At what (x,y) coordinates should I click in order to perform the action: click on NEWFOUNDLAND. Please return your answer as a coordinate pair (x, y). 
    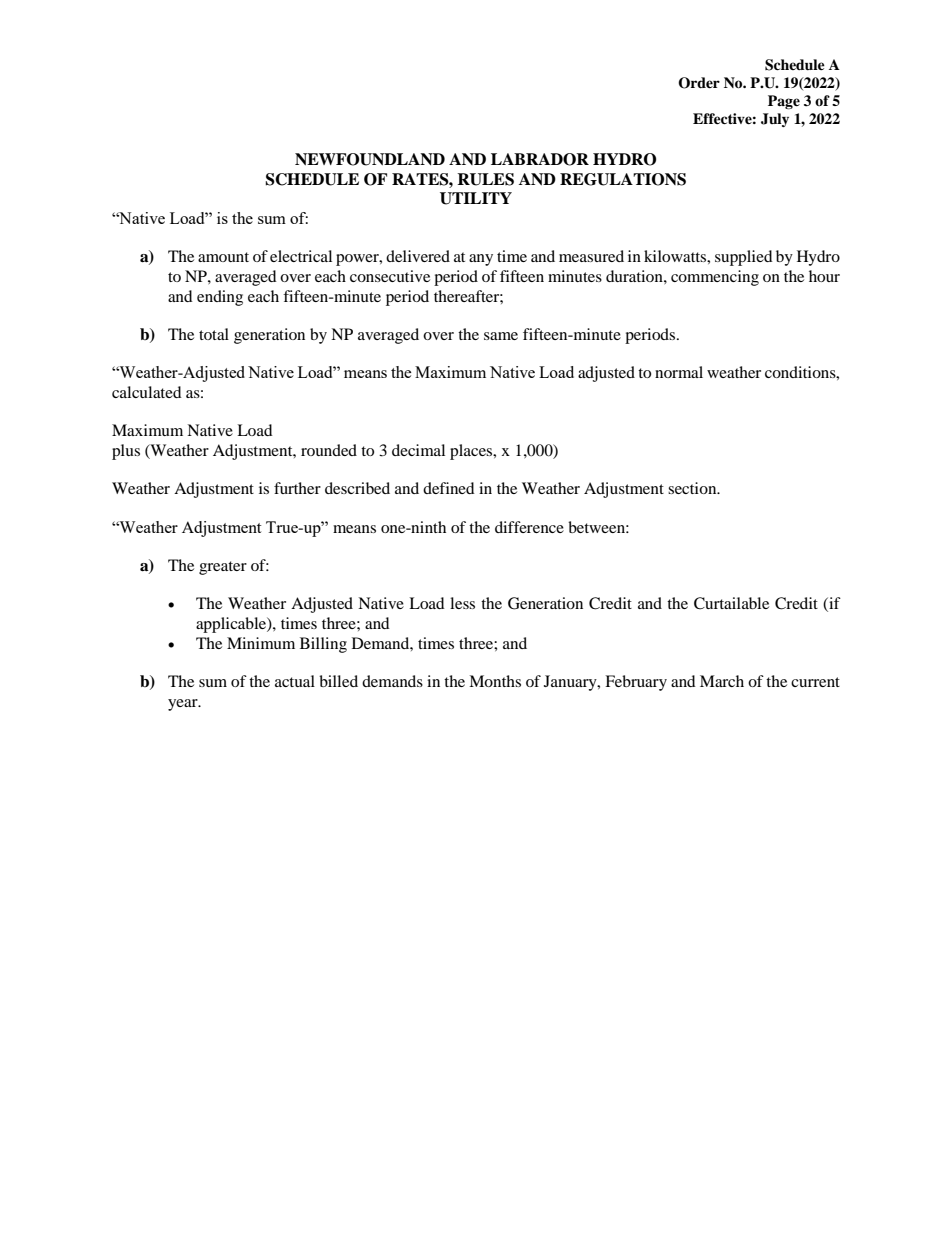
    Looking at the image, I should click on (370, 159).
